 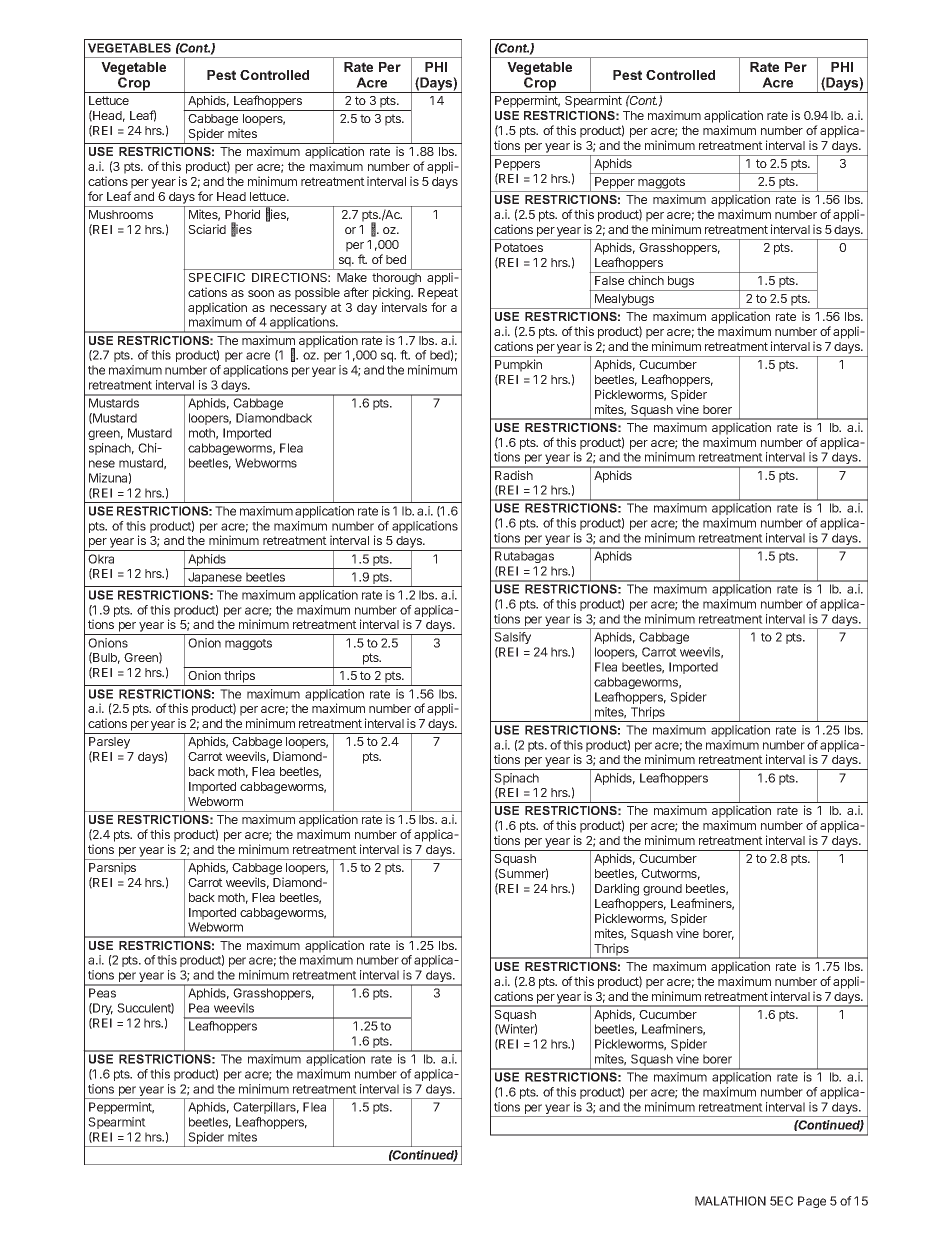 I want to click on Darkling, so click(x=617, y=891).
